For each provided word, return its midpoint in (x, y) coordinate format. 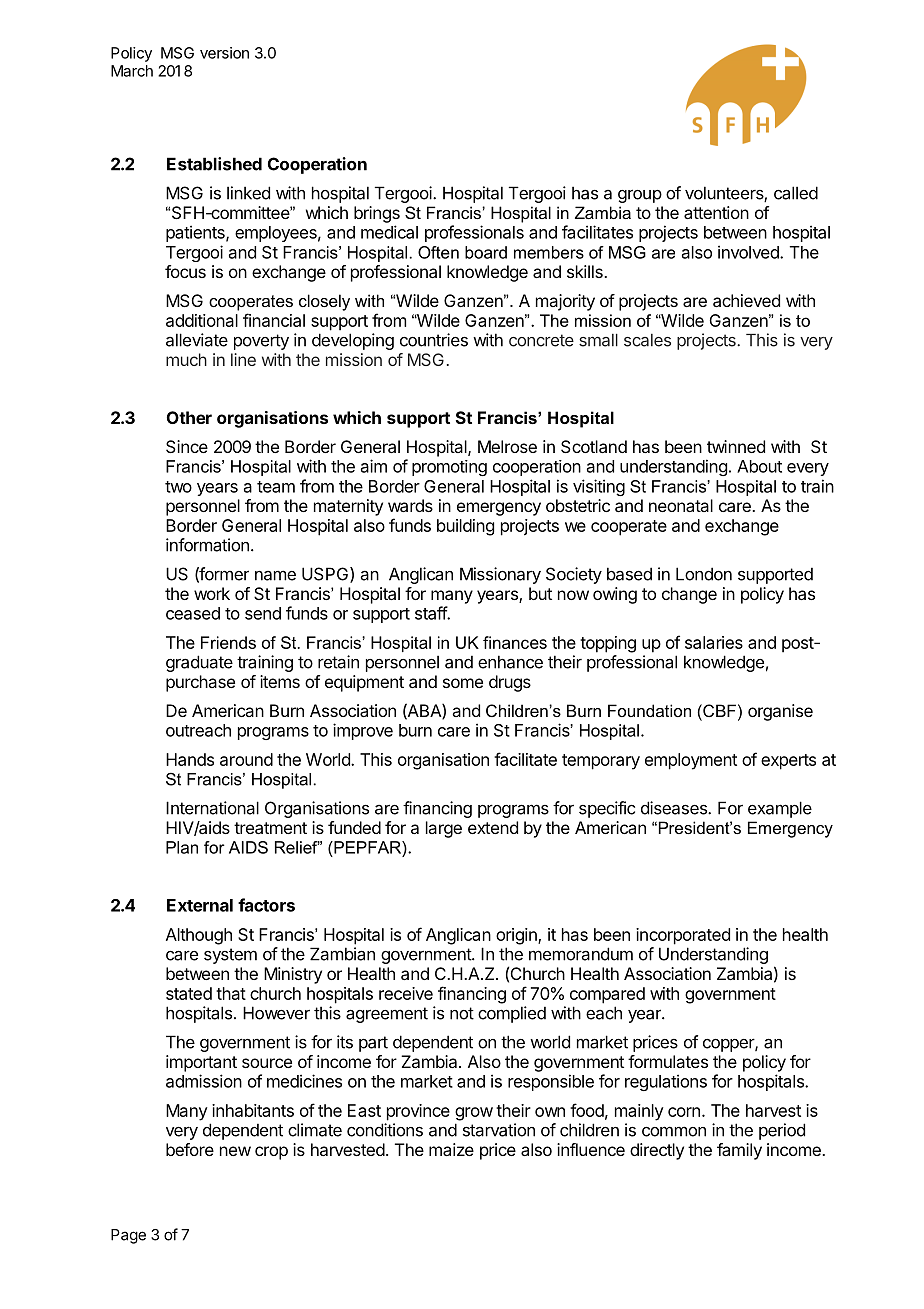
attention (716, 212)
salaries (714, 642)
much (186, 359)
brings (377, 214)
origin (517, 936)
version (224, 53)
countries (434, 340)
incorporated (683, 936)
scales (647, 340)
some (463, 683)
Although (199, 936)
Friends (228, 642)
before (190, 1149)
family (739, 1151)
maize (451, 1149)
